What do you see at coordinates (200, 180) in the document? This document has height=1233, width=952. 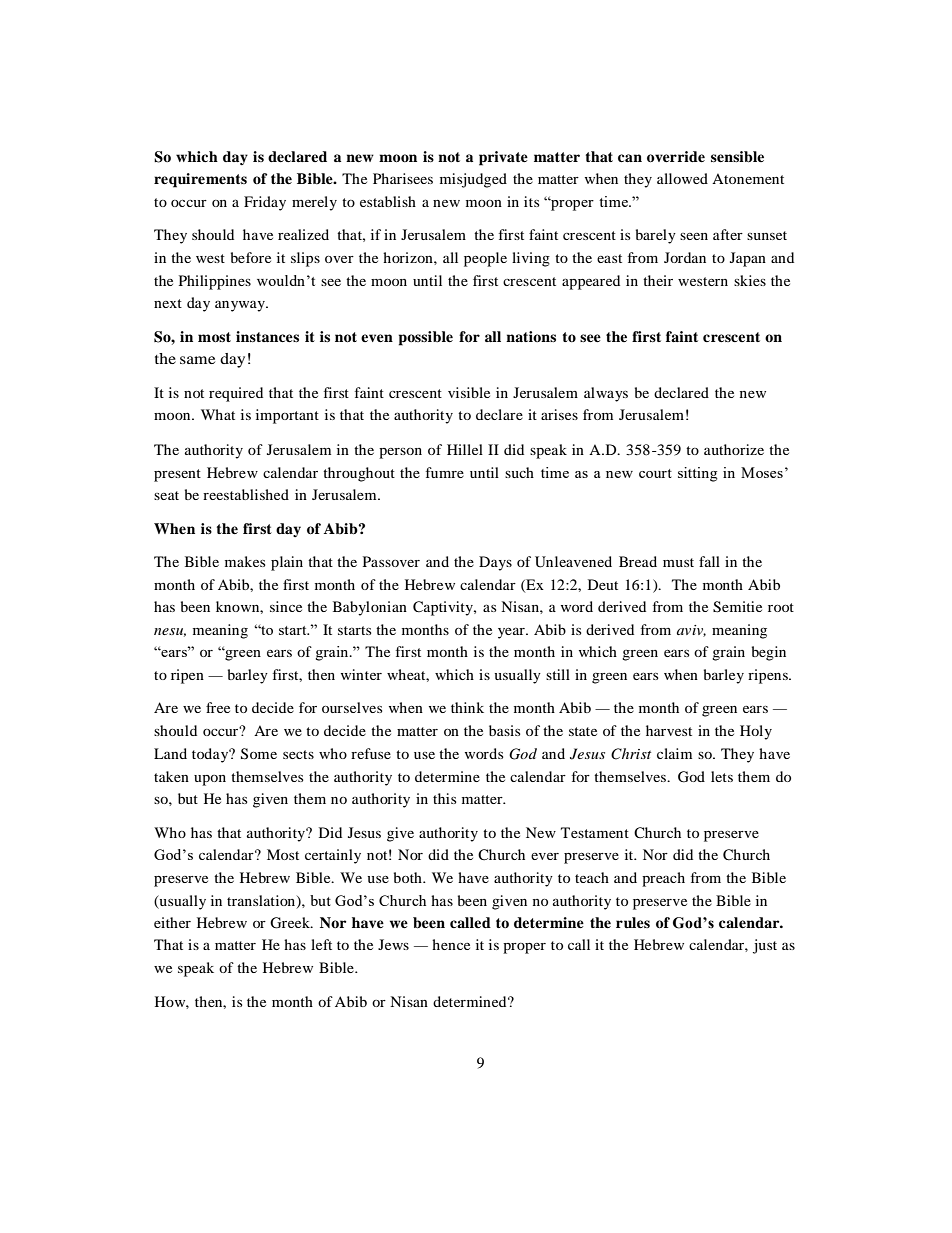 I see `requirements` at bounding box center [200, 180].
